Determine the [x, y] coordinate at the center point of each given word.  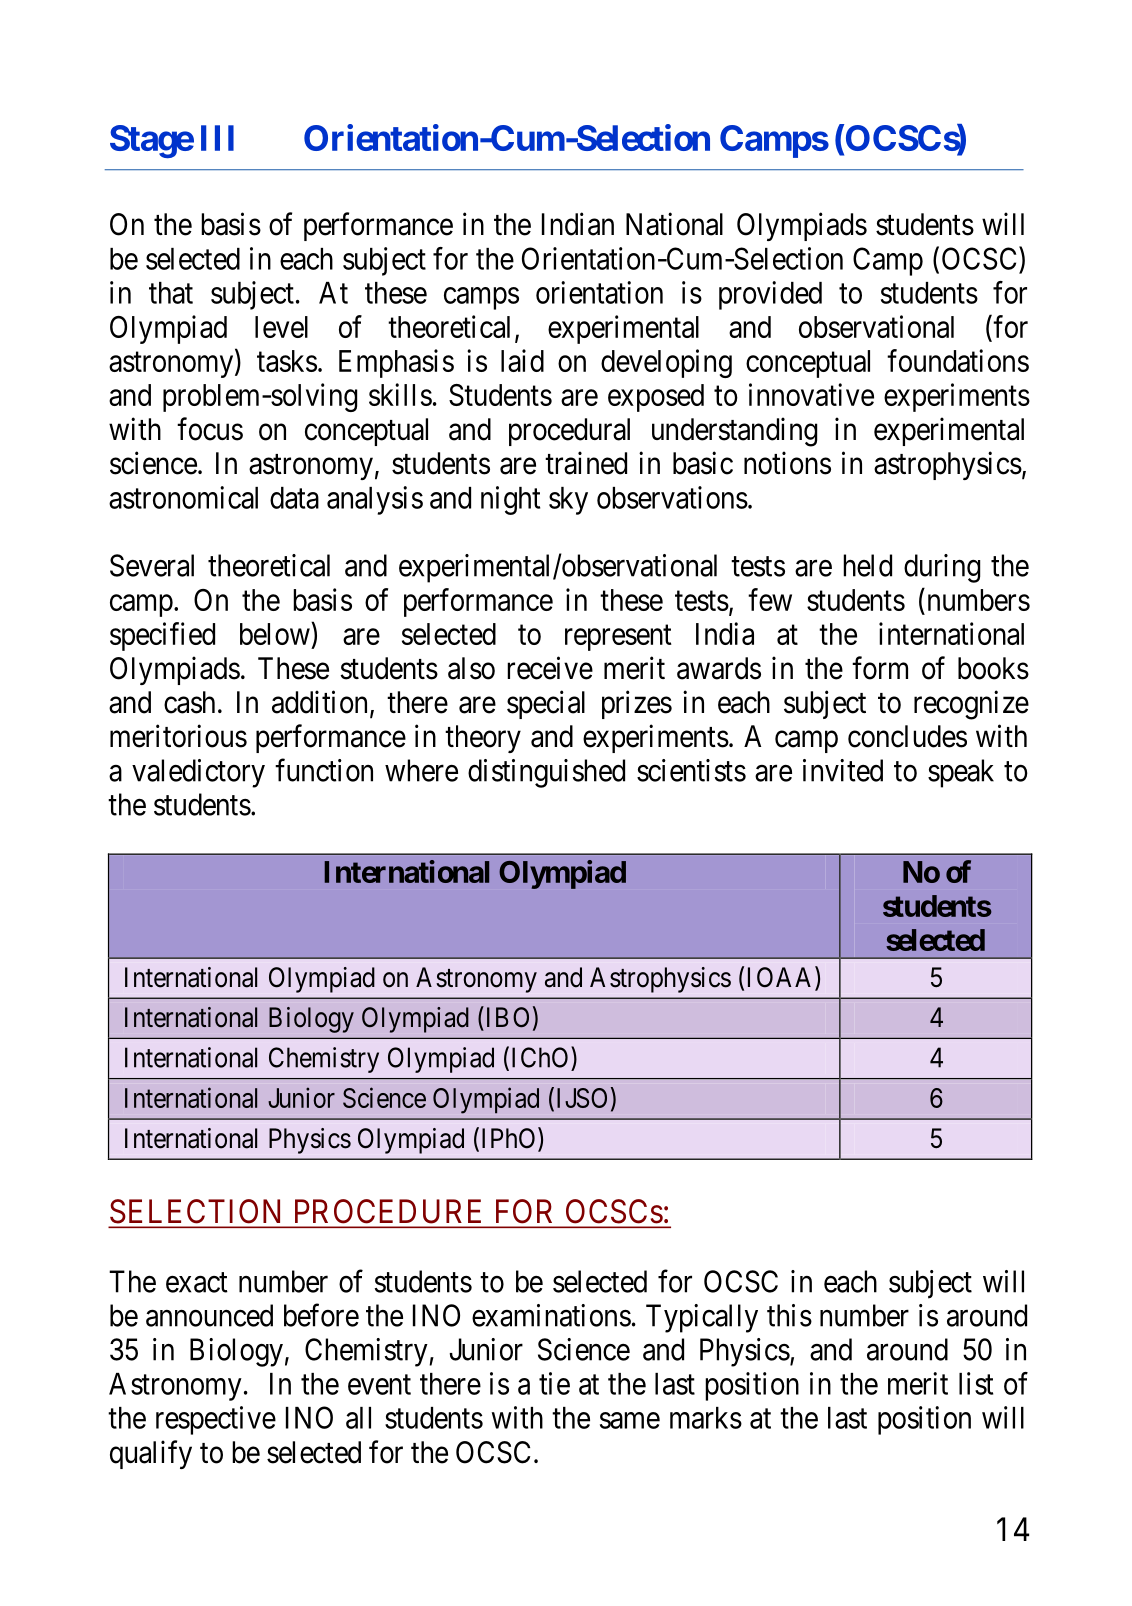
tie [554, 1383]
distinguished [546, 773]
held [867, 565]
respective [216, 1420]
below [276, 633]
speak [961, 773]
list [976, 1383]
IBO [506, 1016]
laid [522, 360]
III [217, 138]
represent [618, 638]
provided [770, 295]
